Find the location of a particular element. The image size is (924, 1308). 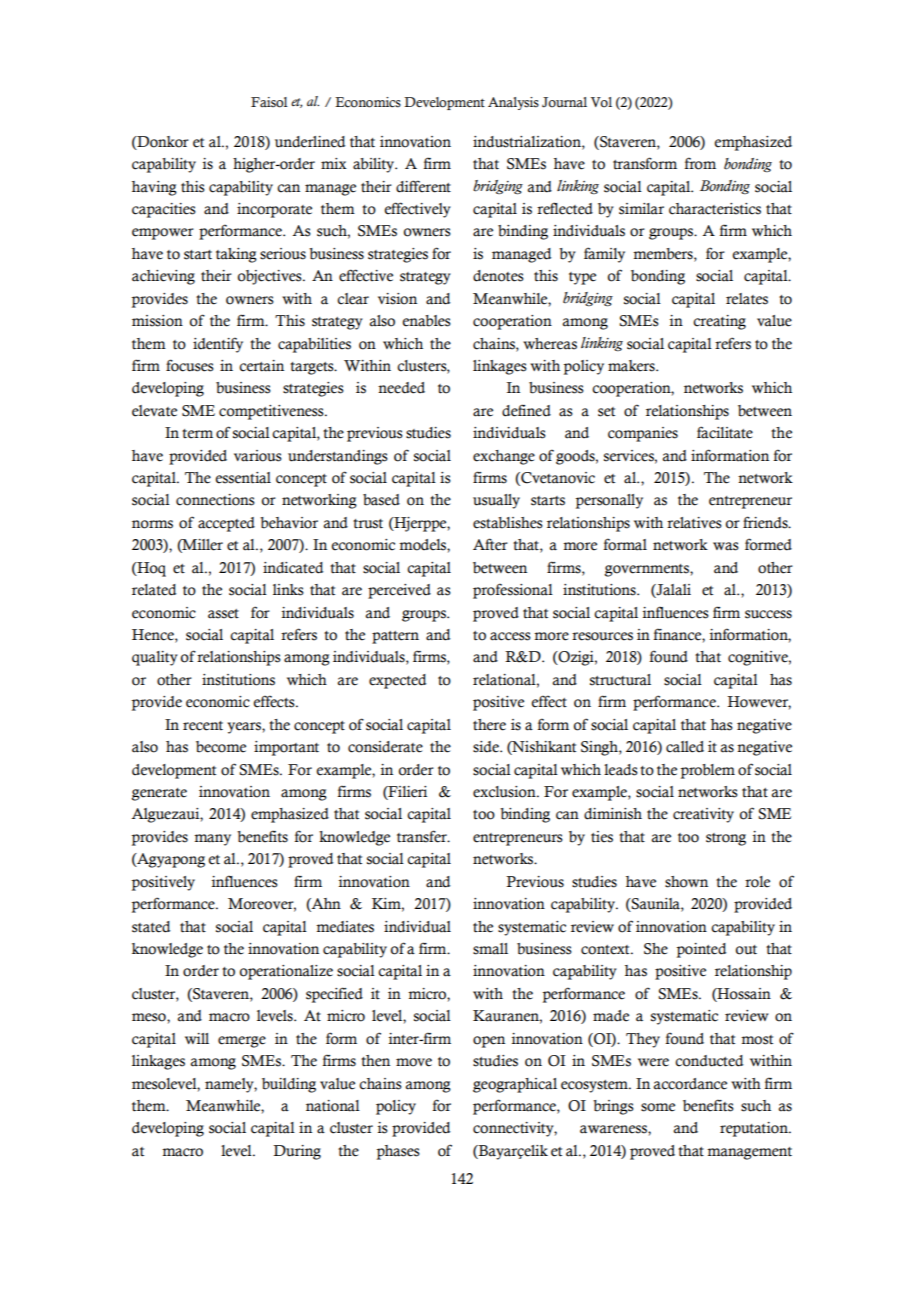

geographical is located at coordinates (515, 1085).
